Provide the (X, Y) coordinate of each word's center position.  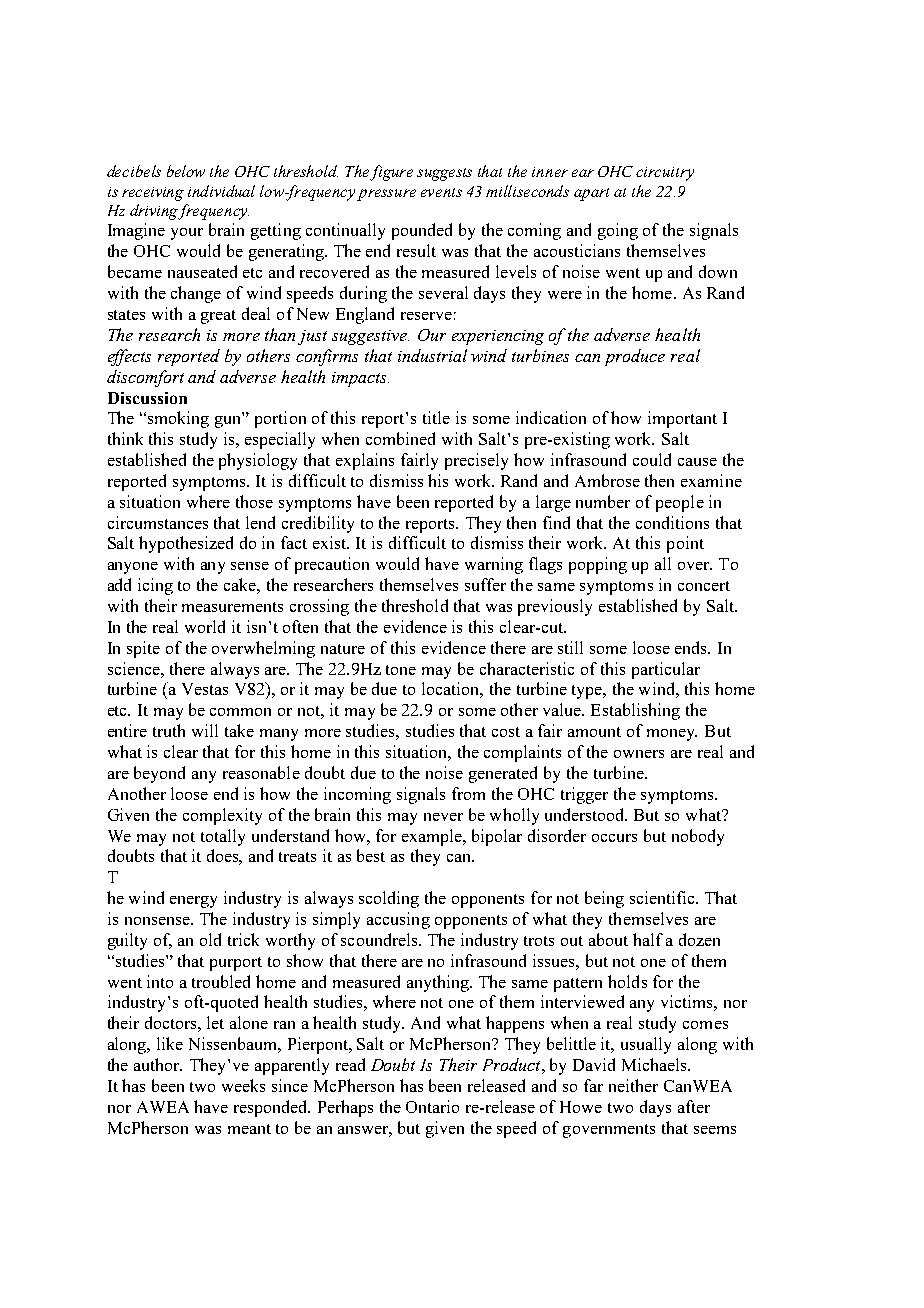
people (680, 503)
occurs (614, 838)
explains (365, 461)
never (443, 817)
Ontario (432, 1106)
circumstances (158, 522)
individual (221, 191)
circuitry (665, 174)
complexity (222, 816)
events (441, 192)
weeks (243, 1085)
